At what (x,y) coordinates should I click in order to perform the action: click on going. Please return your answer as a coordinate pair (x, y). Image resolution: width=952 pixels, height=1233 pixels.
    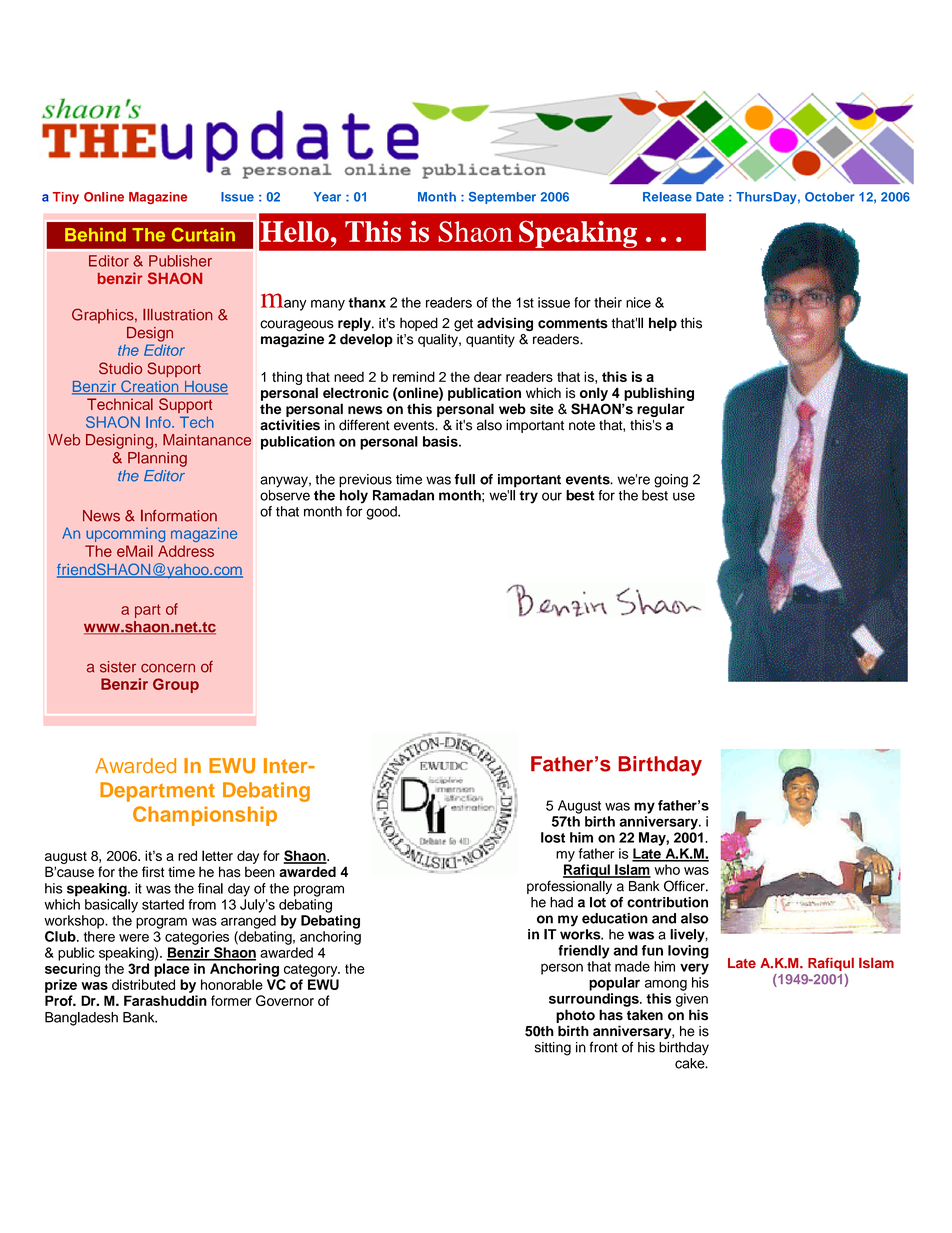
    Looking at the image, I should click on (671, 481).
